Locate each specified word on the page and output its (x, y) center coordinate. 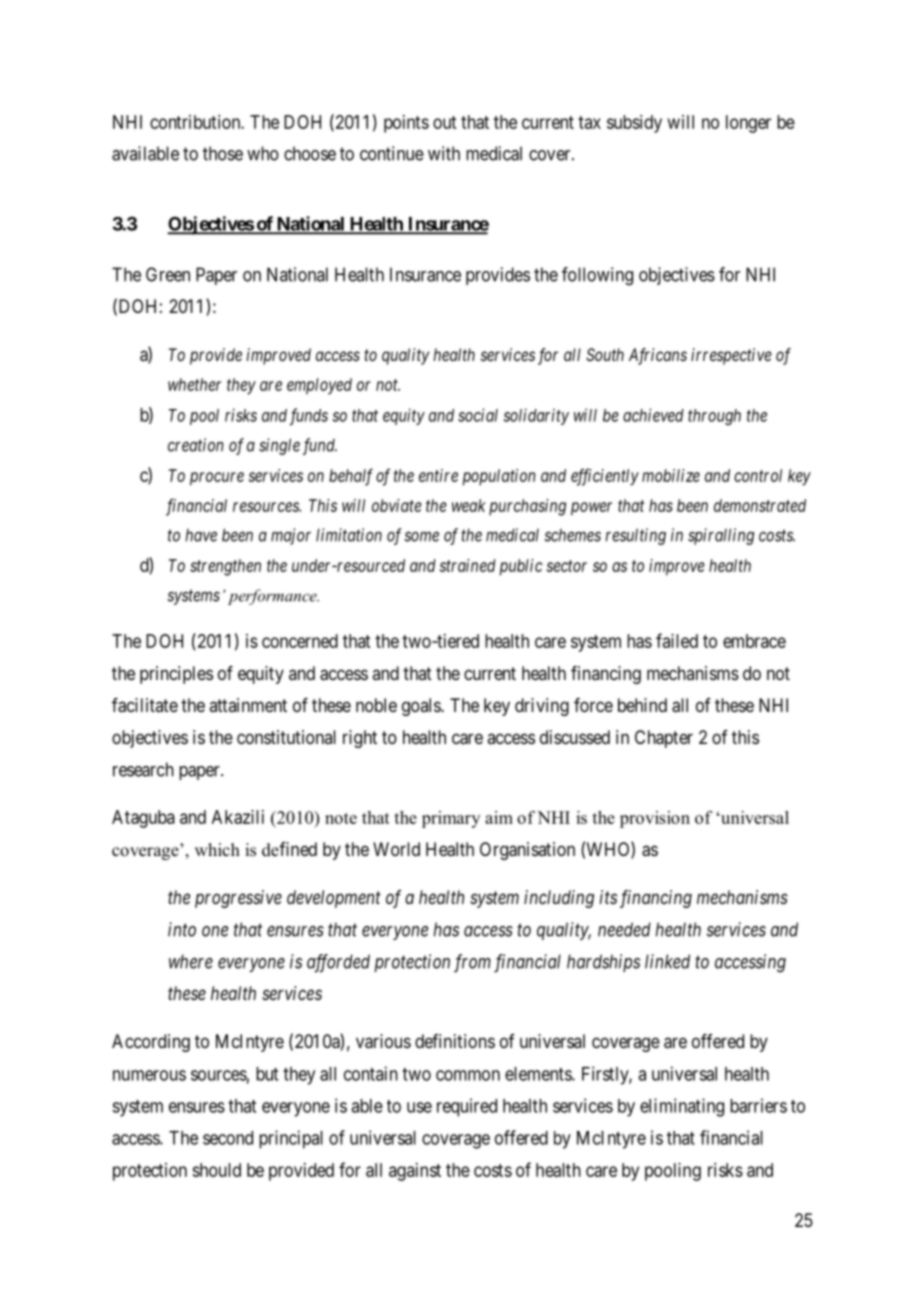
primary (451, 819)
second (228, 1138)
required (467, 1107)
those (223, 153)
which (217, 849)
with (444, 153)
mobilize (671, 475)
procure (217, 479)
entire (438, 475)
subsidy (634, 124)
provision (655, 819)
